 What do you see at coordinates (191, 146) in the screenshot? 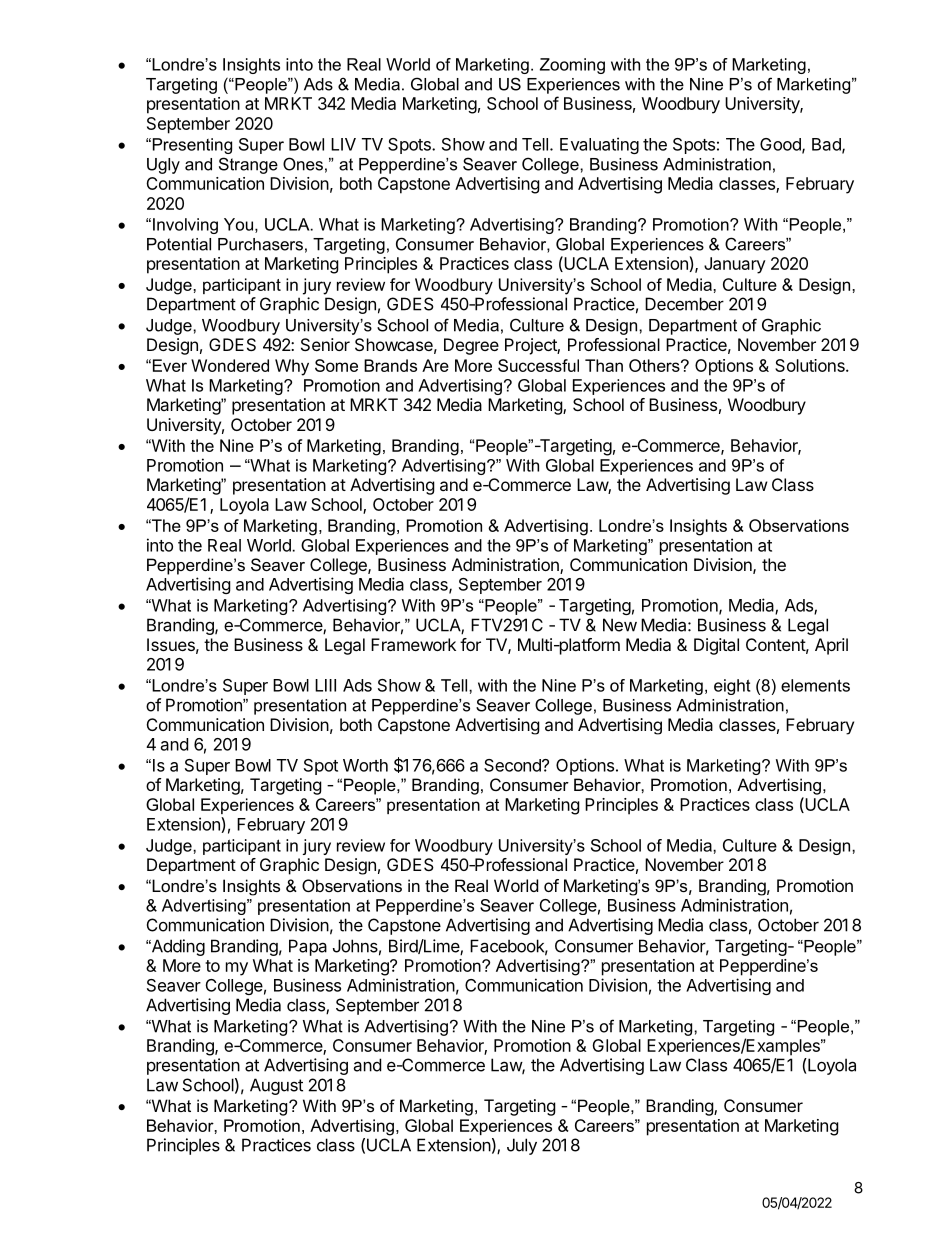
I see `Presenting` at bounding box center [191, 146].
